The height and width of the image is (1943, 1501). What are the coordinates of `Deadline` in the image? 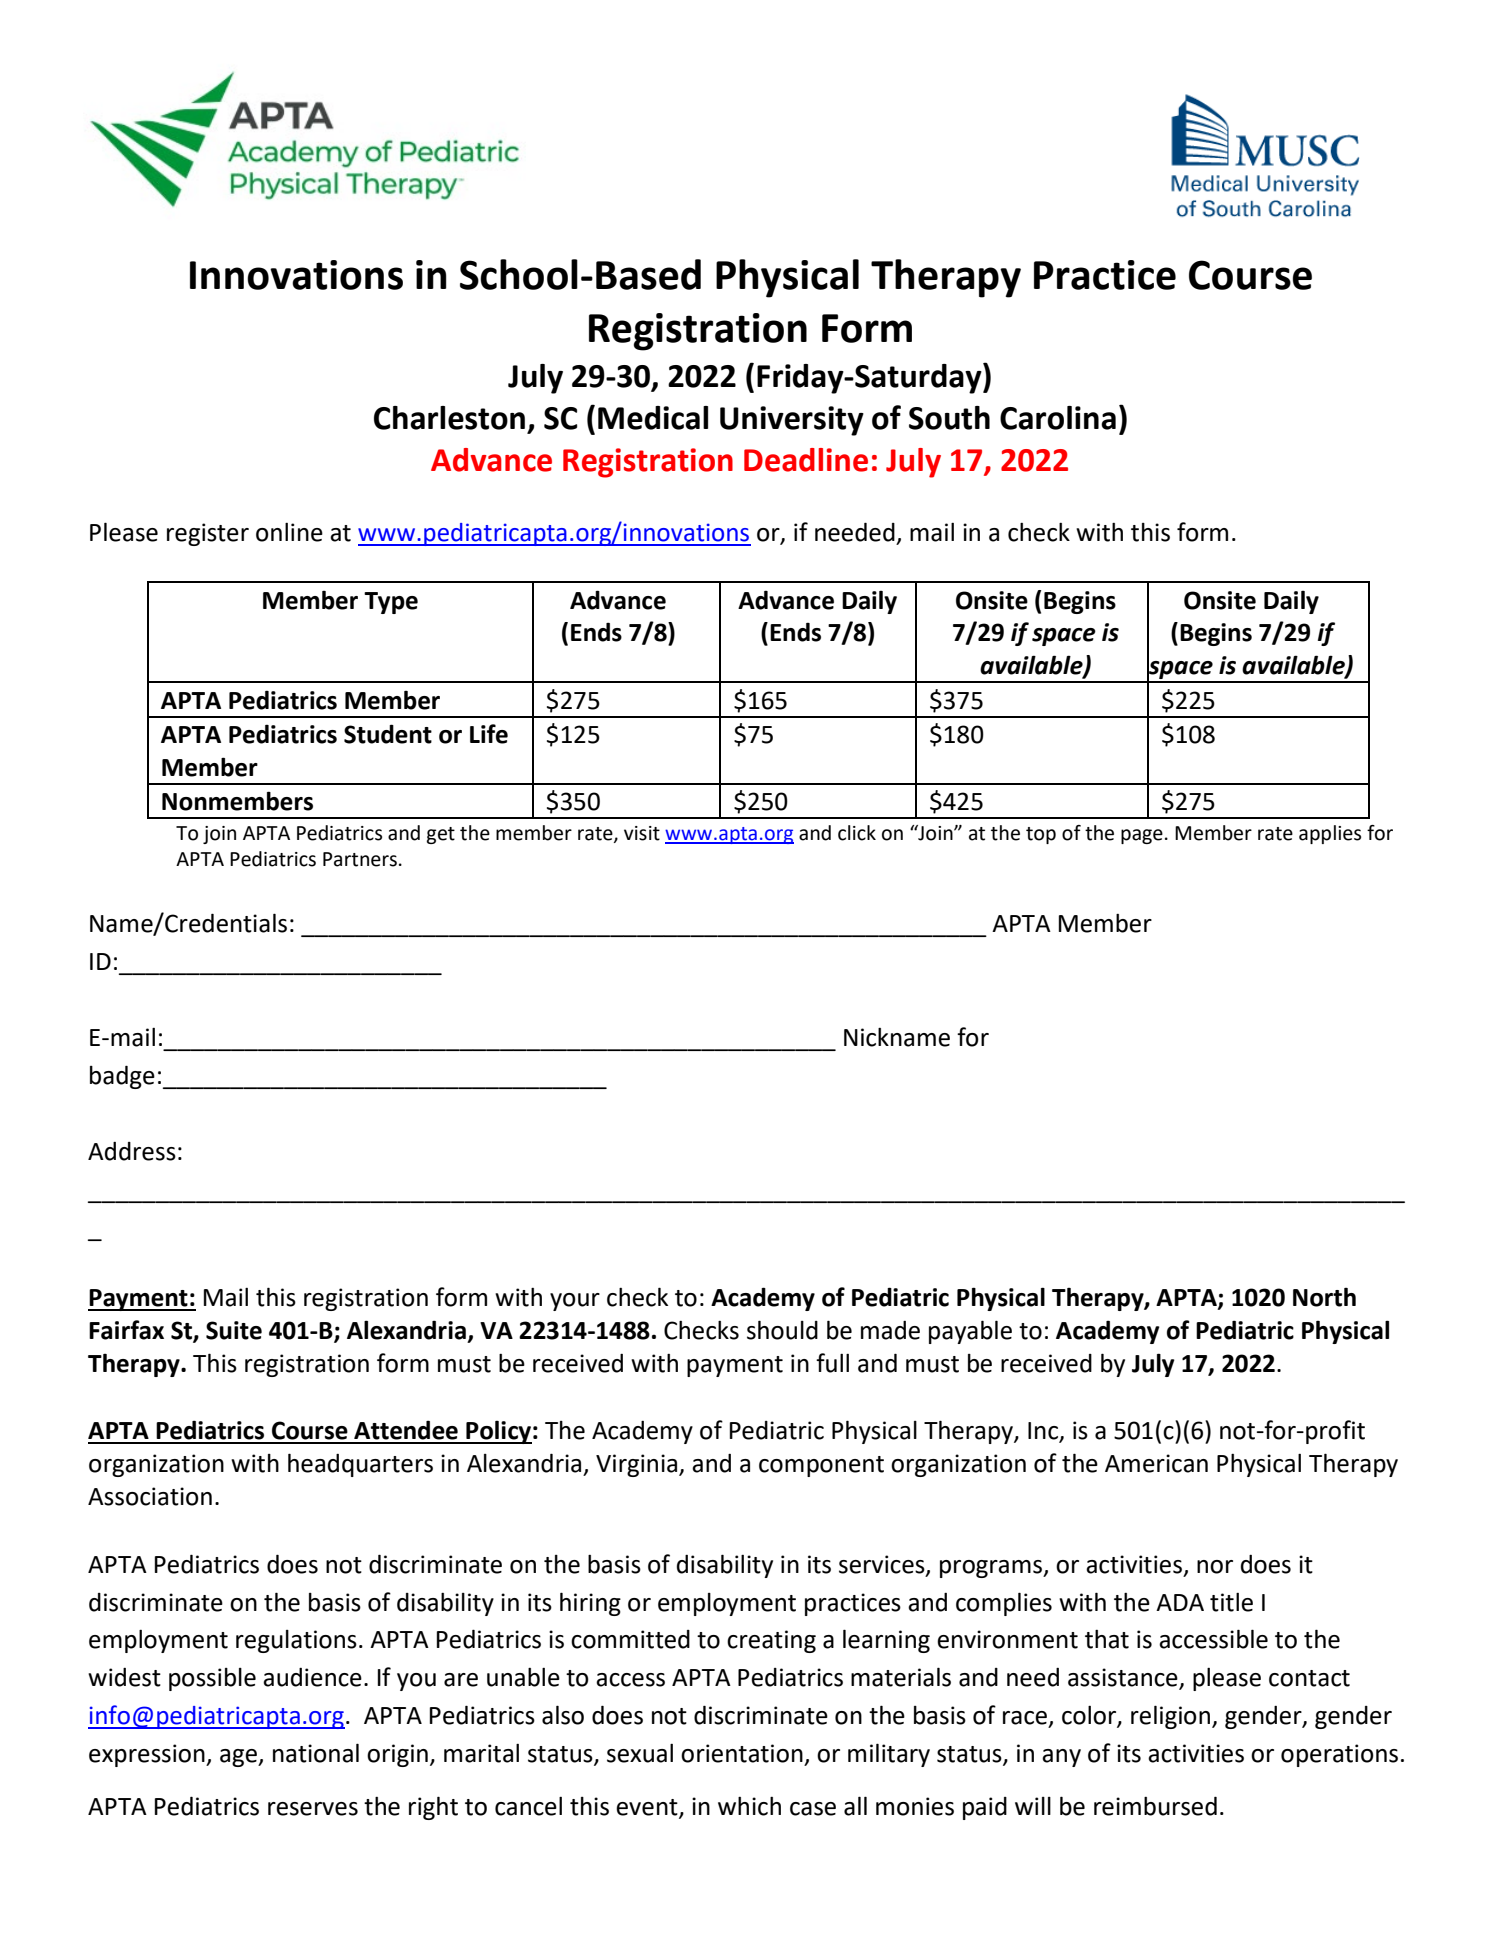 It's located at (806, 460).
